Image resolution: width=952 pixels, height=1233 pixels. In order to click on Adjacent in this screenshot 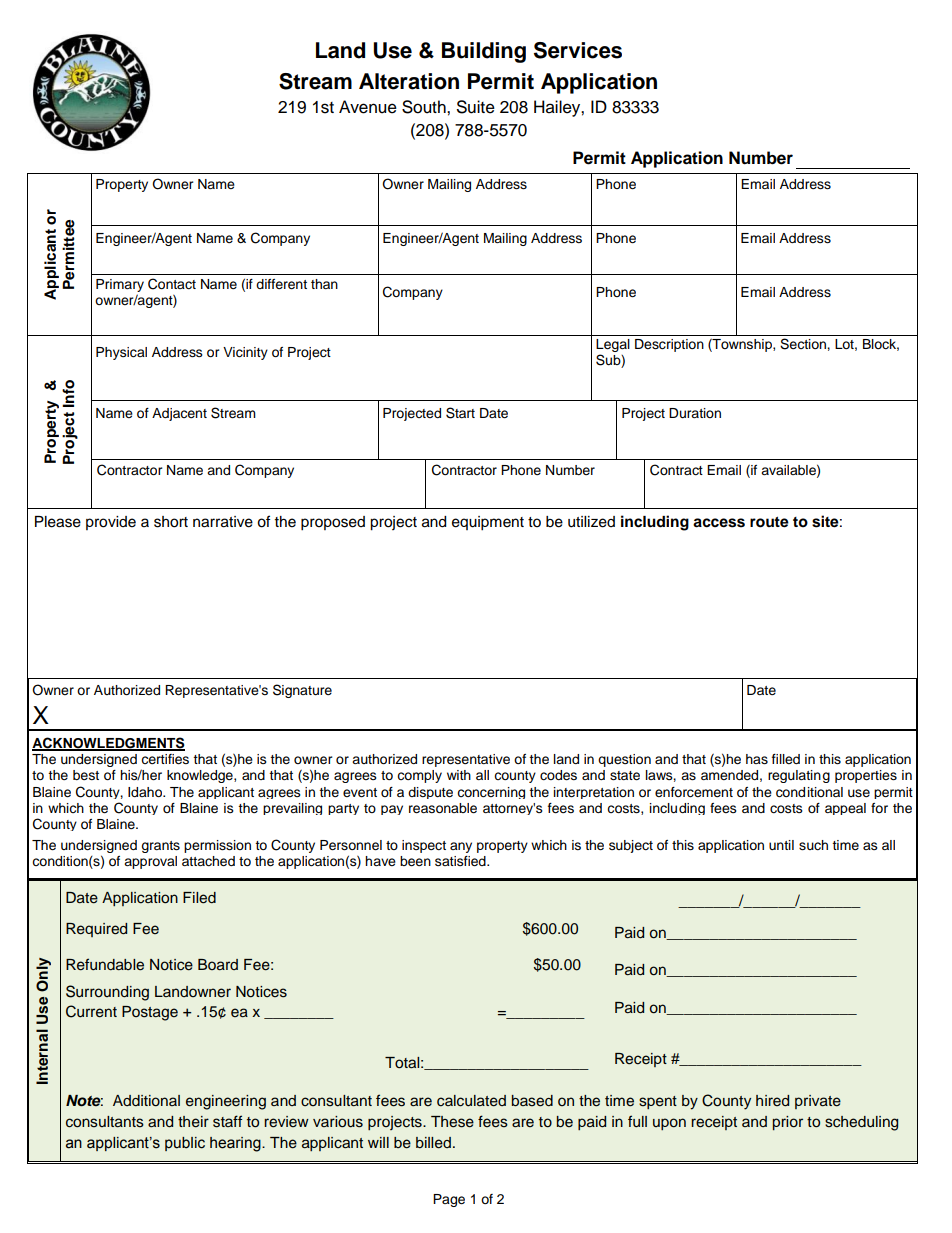, I will do `click(179, 414)`.
